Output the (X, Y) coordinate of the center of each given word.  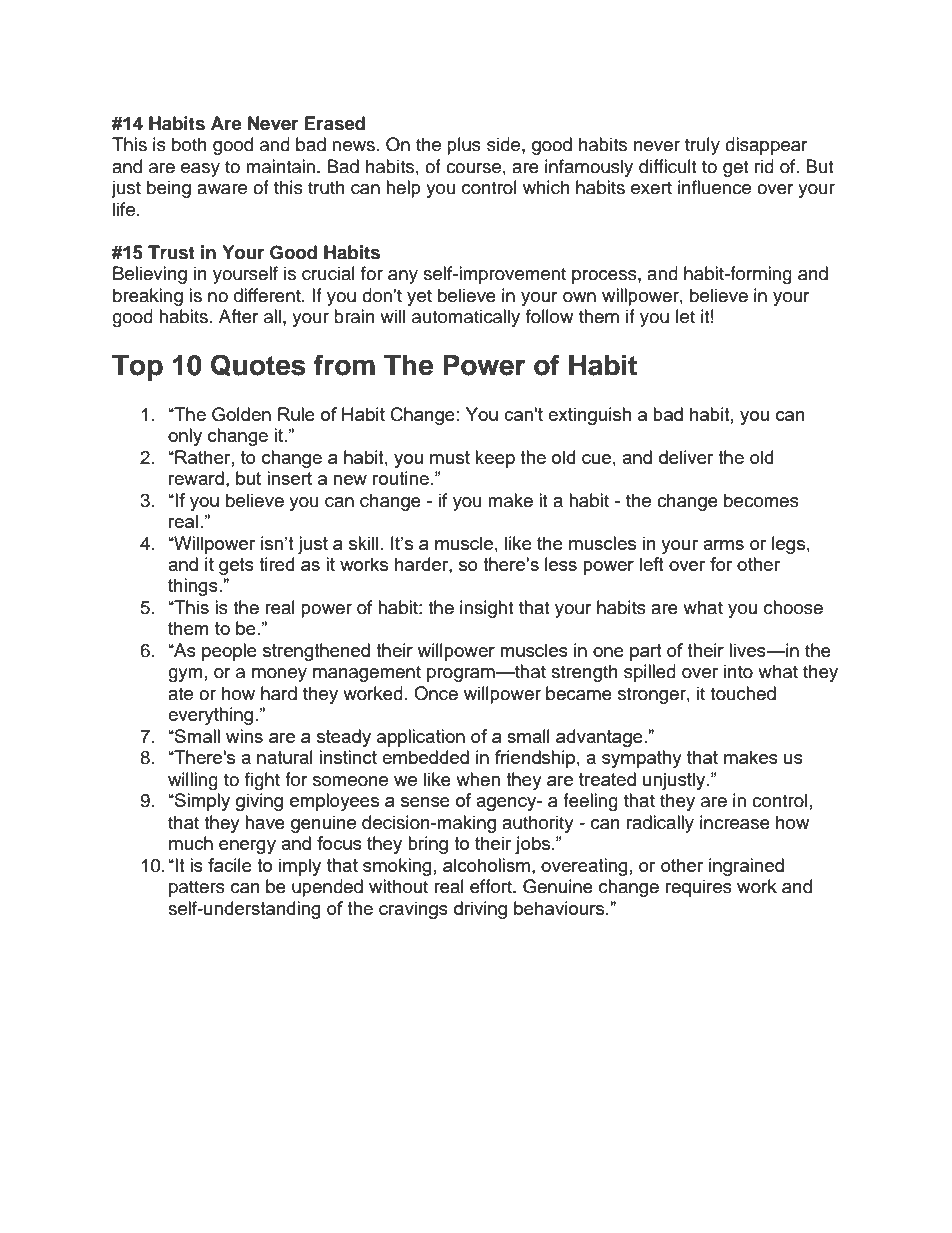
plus (464, 146)
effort (492, 886)
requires (699, 888)
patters (197, 889)
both (189, 144)
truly (702, 146)
